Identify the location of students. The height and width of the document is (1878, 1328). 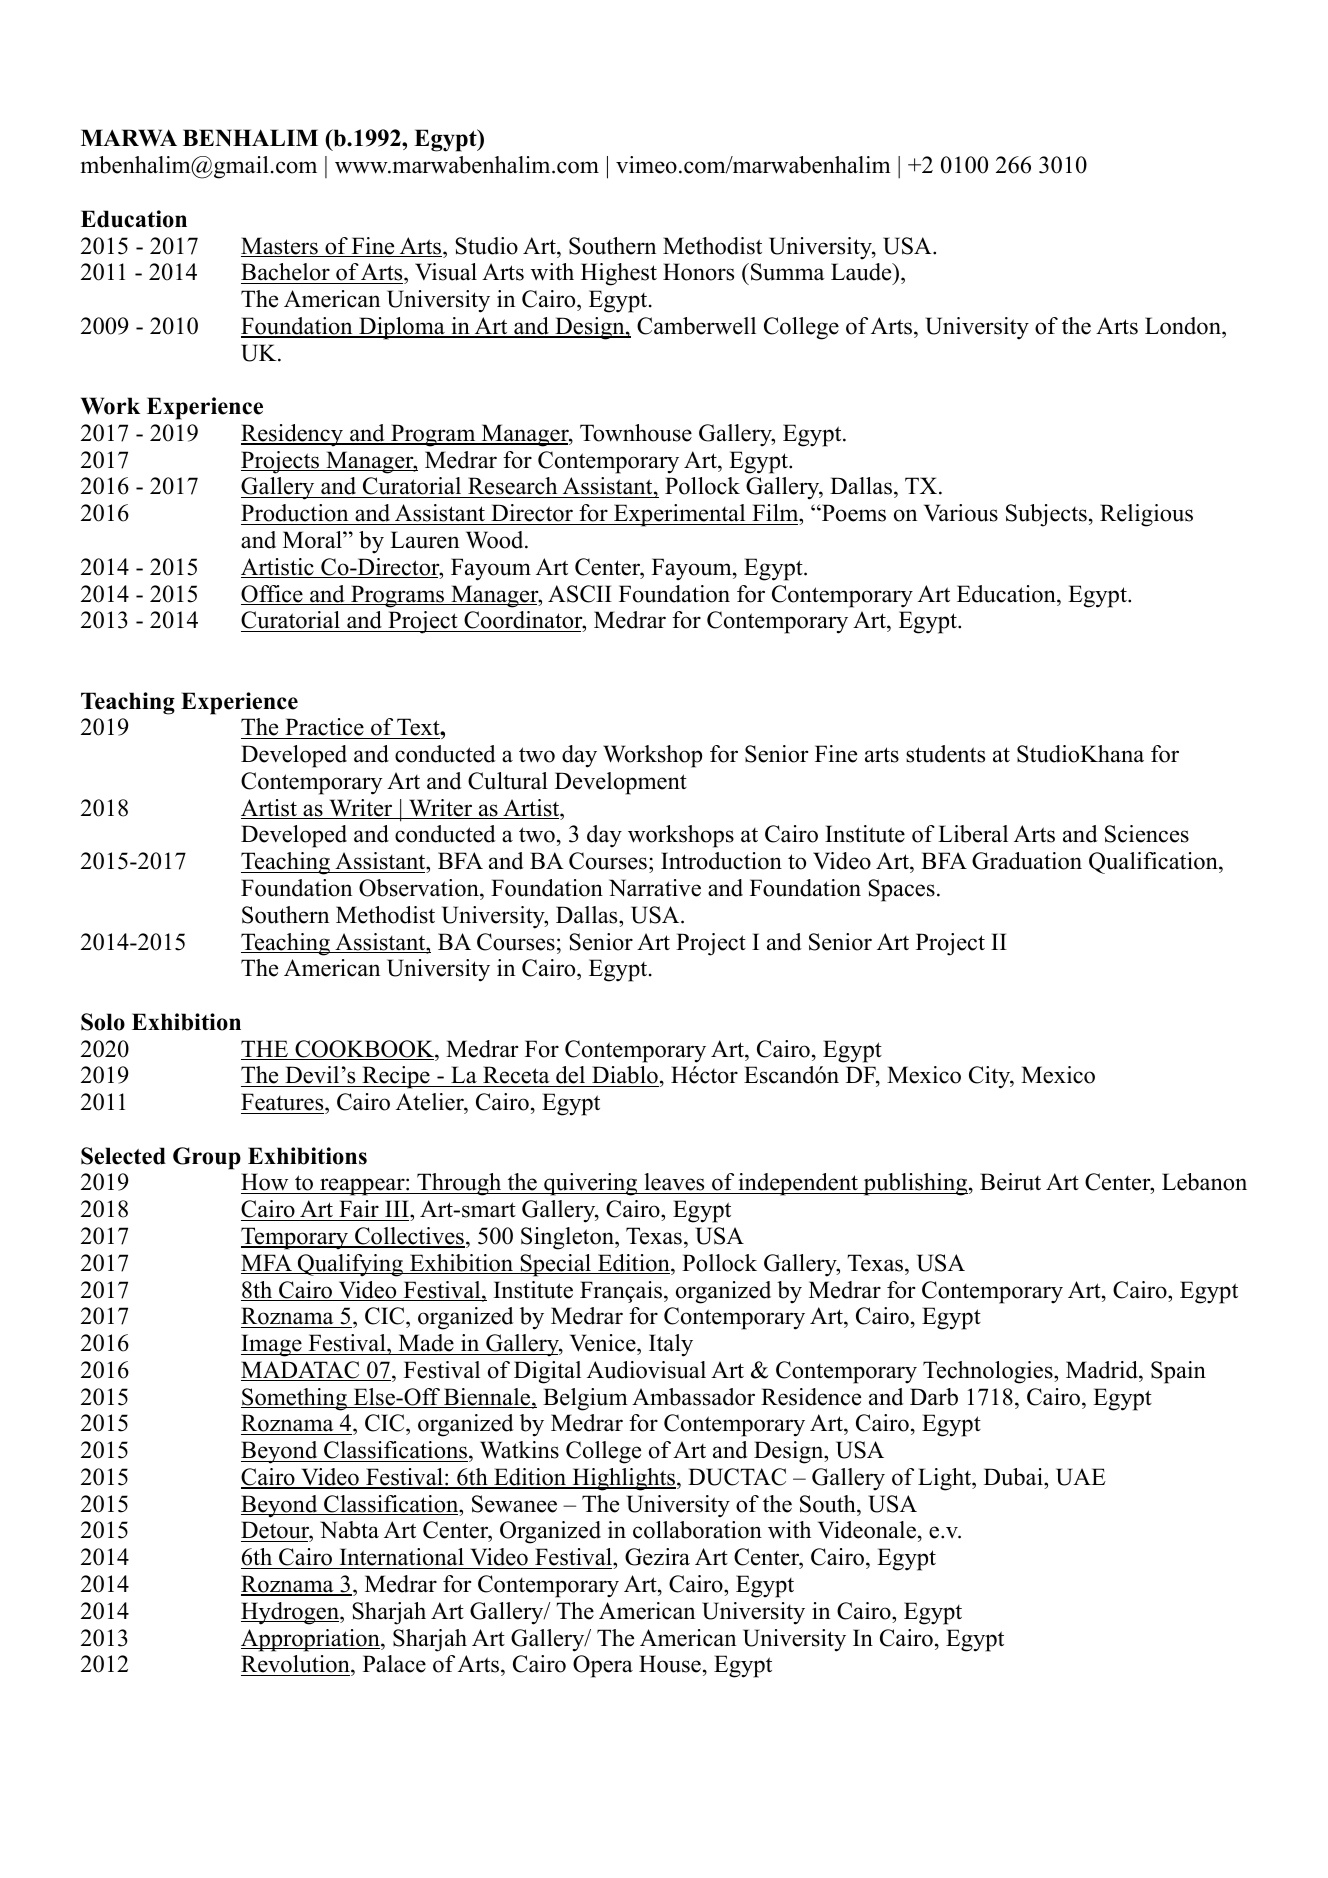
(945, 754).
